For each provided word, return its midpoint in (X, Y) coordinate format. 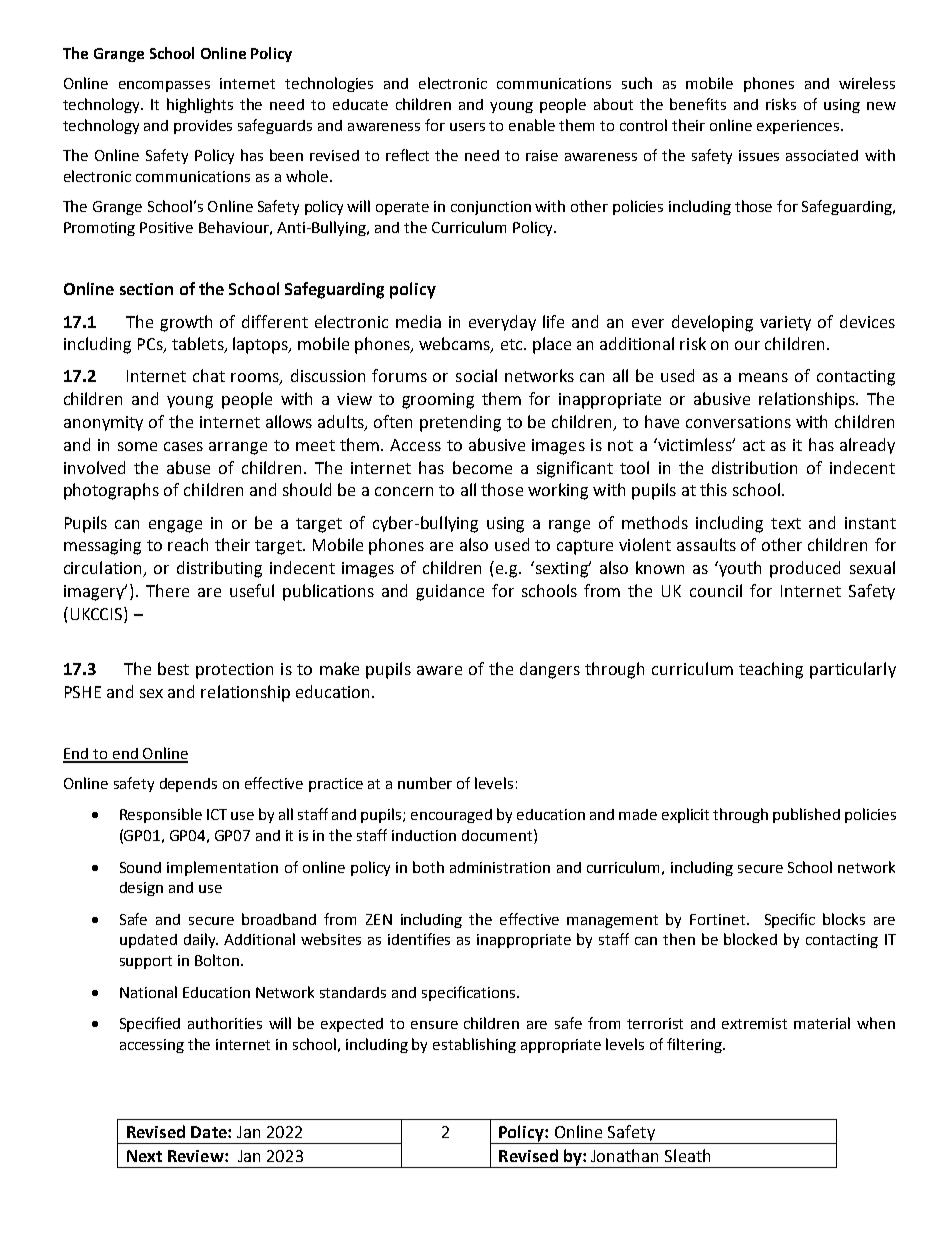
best (173, 668)
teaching (771, 670)
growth (186, 323)
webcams (455, 345)
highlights (200, 105)
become (482, 467)
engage (175, 526)
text (786, 523)
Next (144, 1156)
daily (201, 940)
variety (785, 323)
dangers (550, 670)
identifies (419, 939)
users (467, 127)
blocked (750, 939)
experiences (799, 127)
